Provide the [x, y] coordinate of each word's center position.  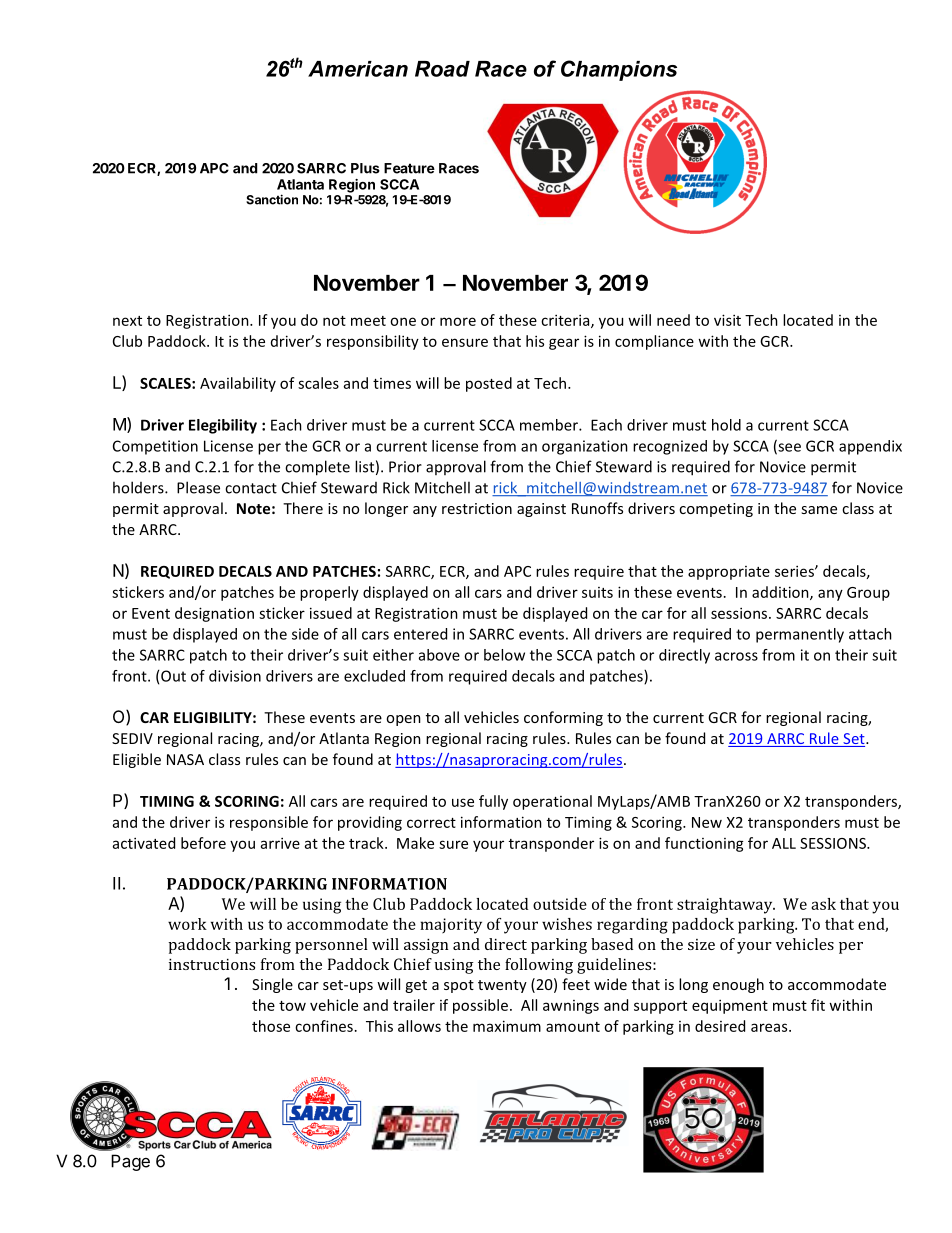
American [358, 69]
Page [130, 1162]
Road [442, 69]
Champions [619, 70]
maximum [507, 1026]
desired [720, 1026]
